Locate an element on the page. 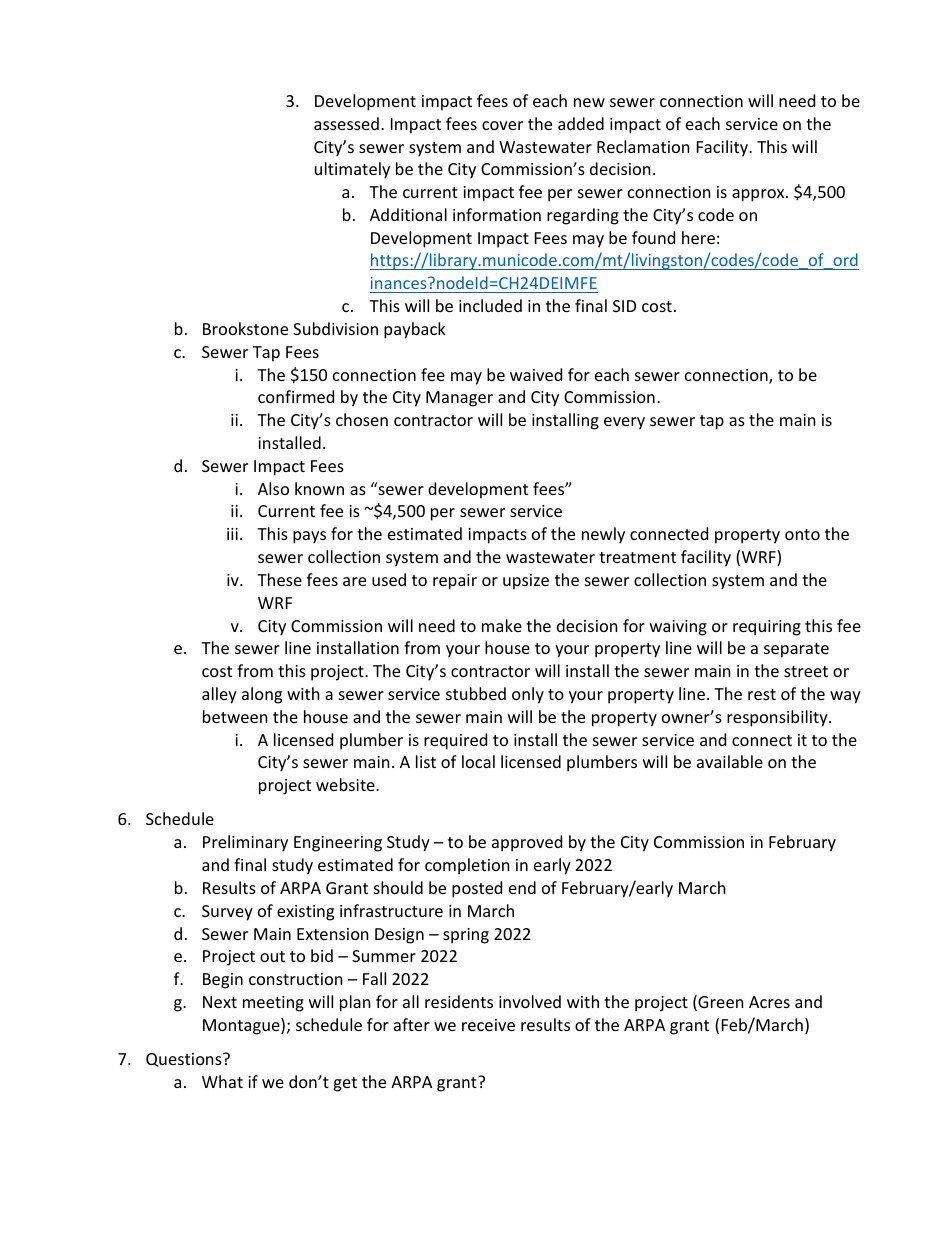 This document has height=1233, width=952. Montague is located at coordinates (242, 1026).
